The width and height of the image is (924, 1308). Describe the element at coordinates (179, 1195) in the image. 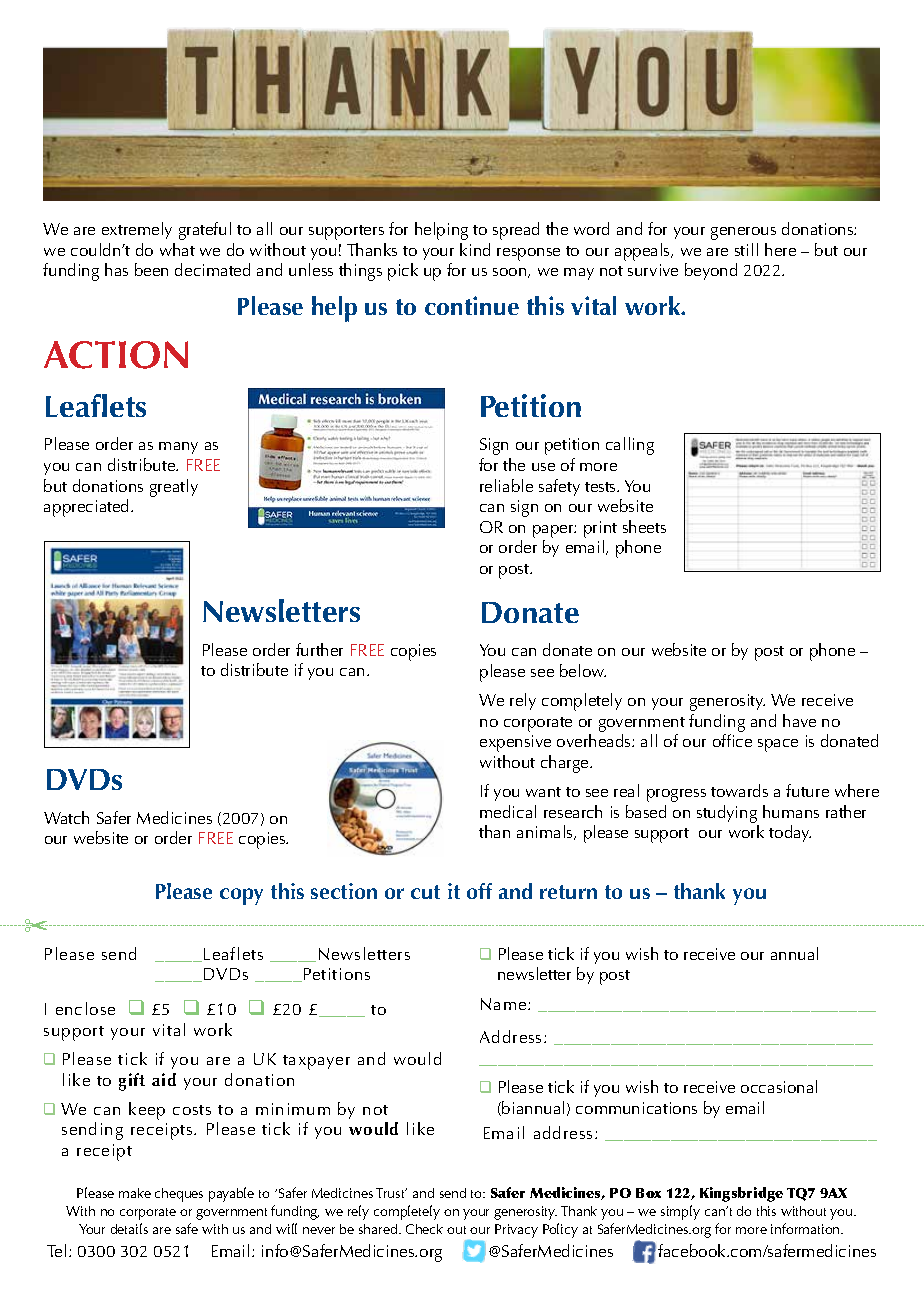

I see `cheques` at that location.
